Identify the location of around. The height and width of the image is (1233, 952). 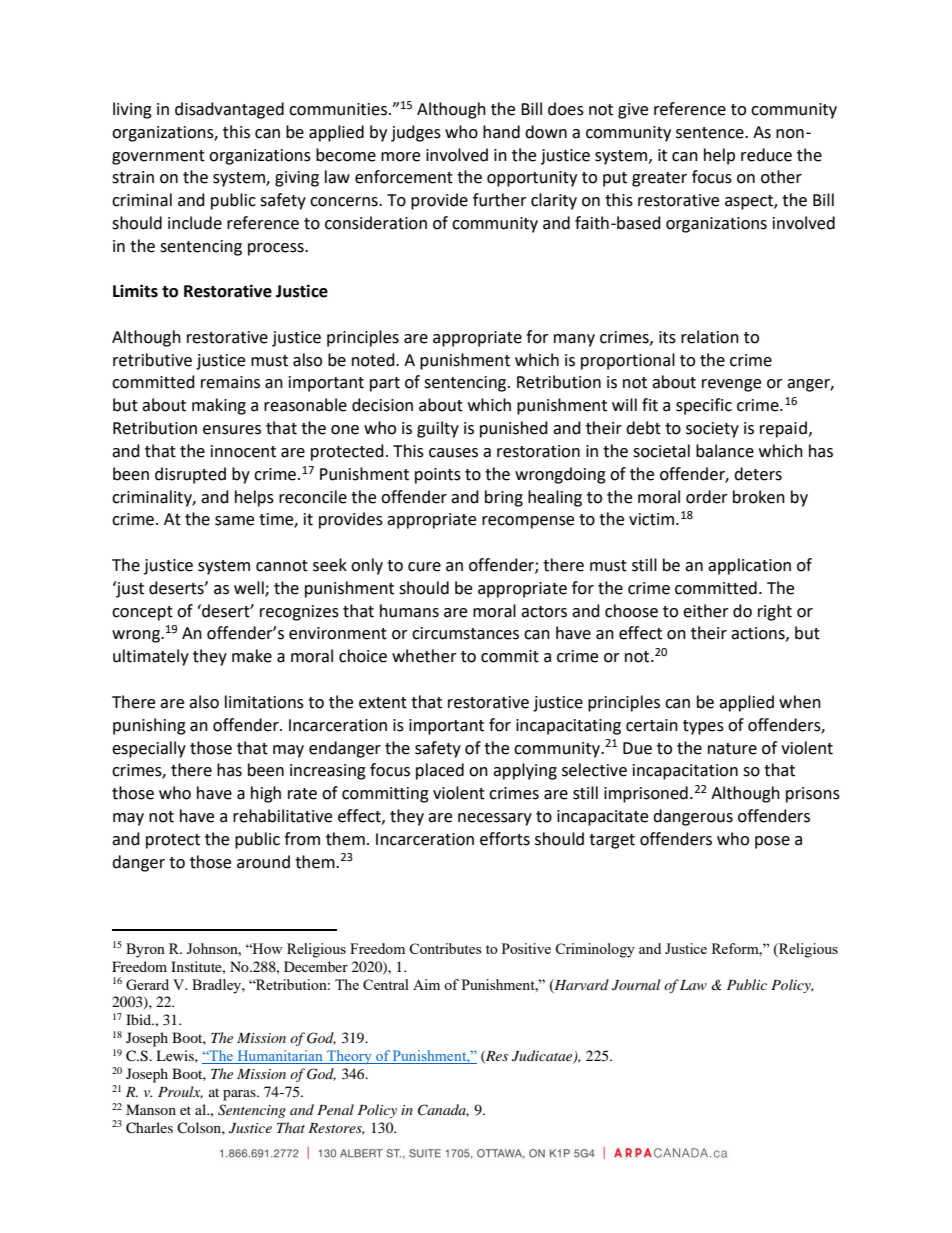
(263, 862).
